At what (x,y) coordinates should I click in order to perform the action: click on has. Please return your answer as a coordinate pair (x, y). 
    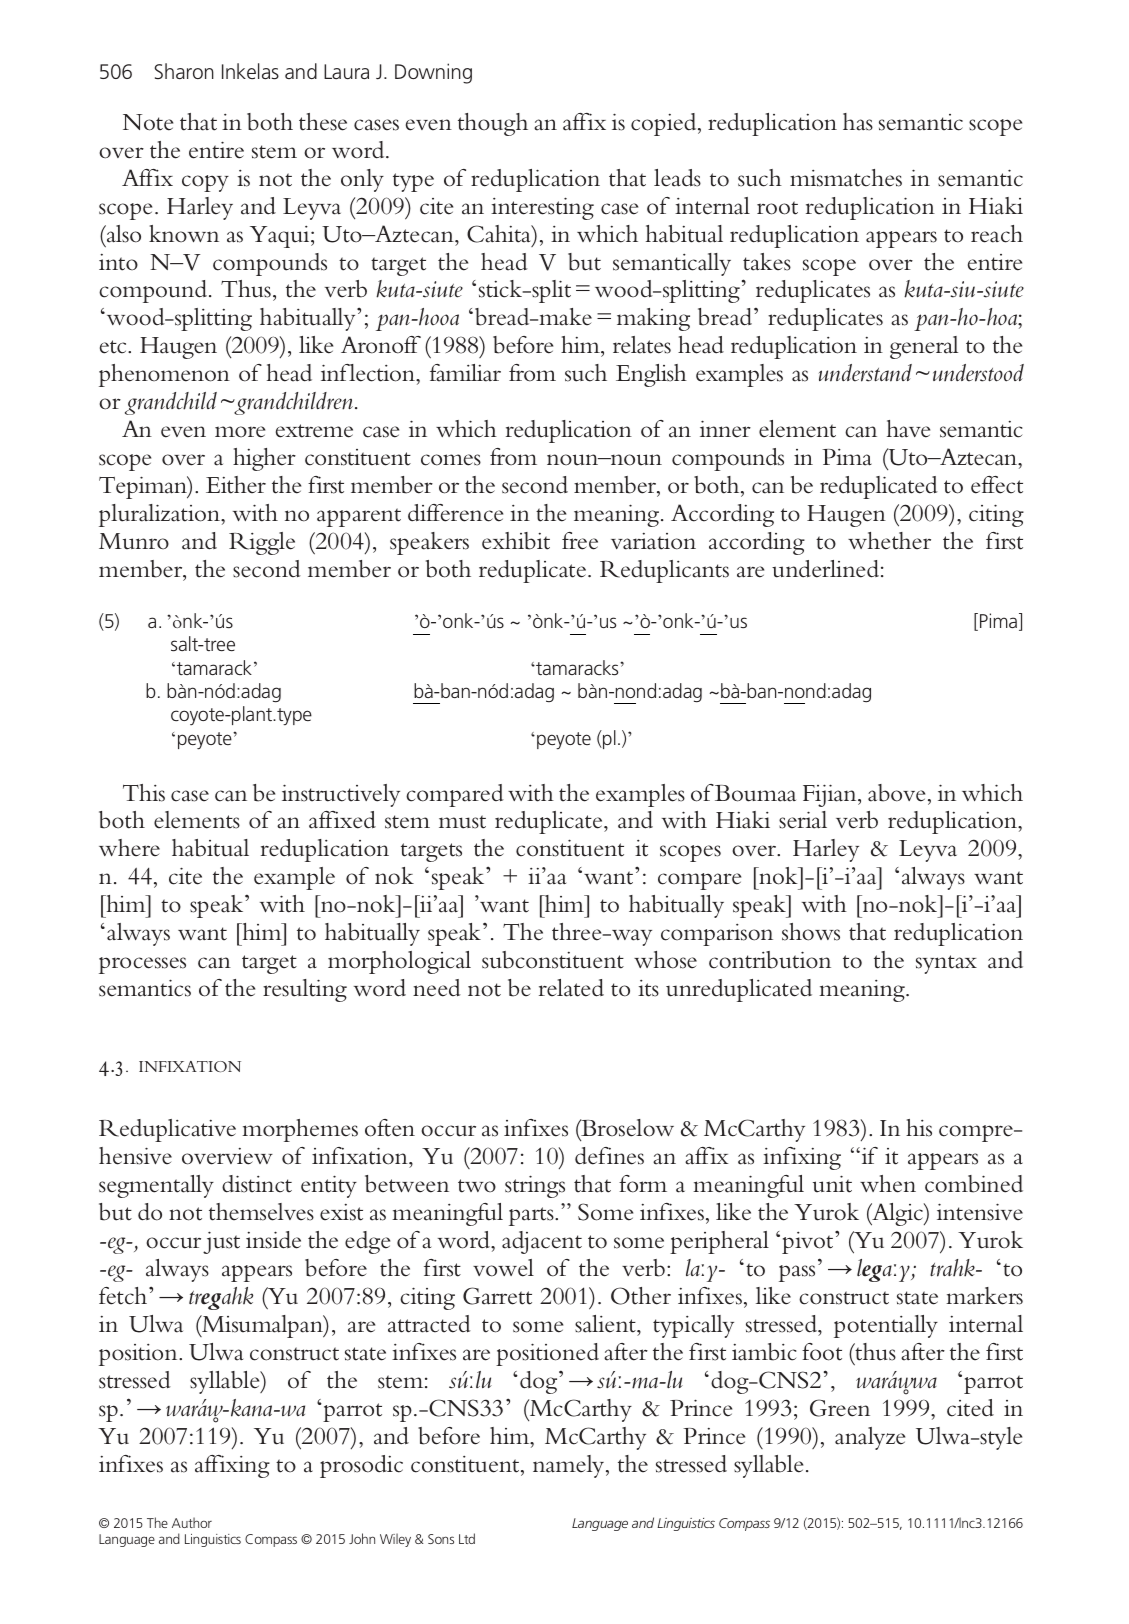
    Looking at the image, I should click on (858, 122).
